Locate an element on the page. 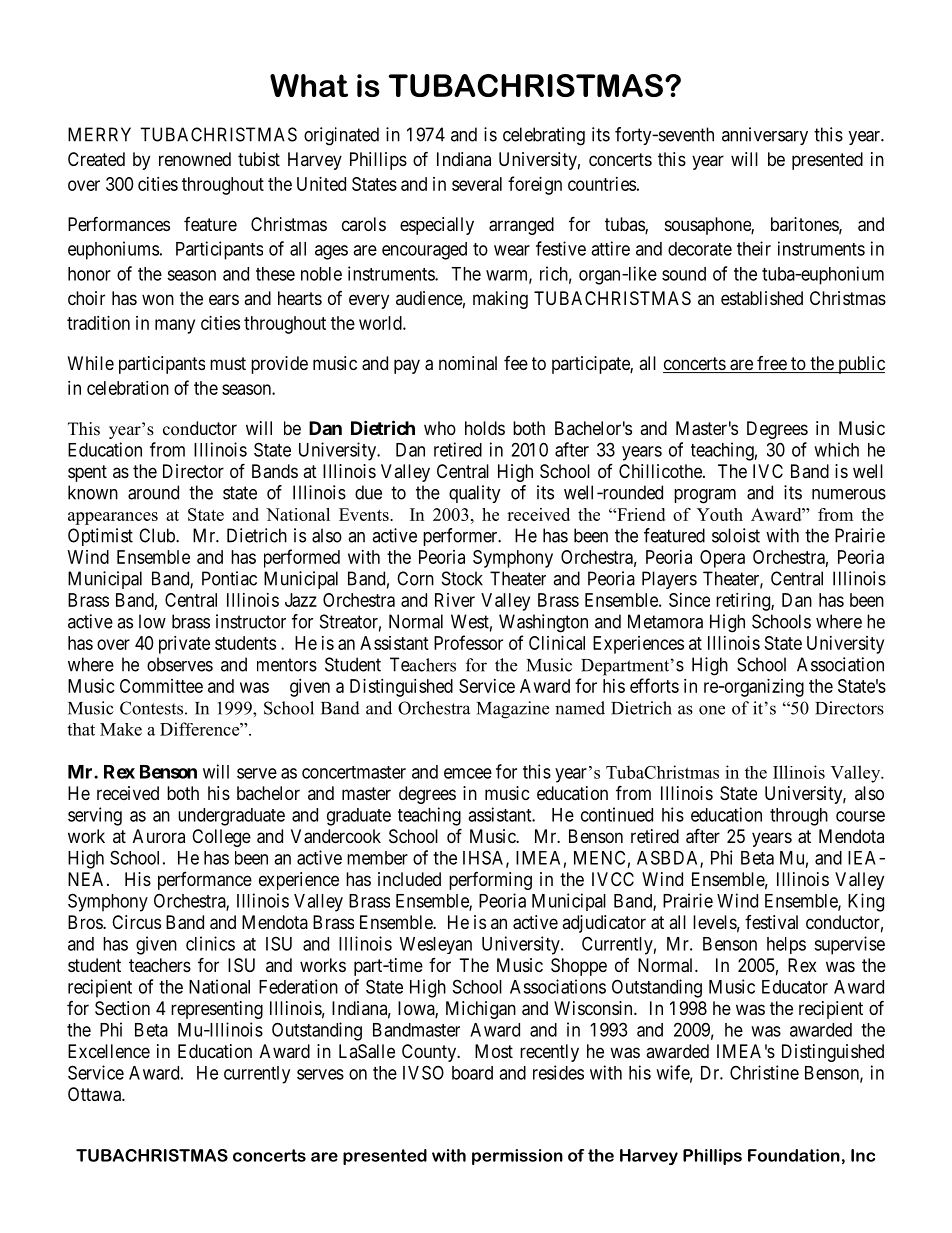 Image resolution: width=952 pixels, height=1233 pixels. anniversary is located at coordinates (765, 136).
